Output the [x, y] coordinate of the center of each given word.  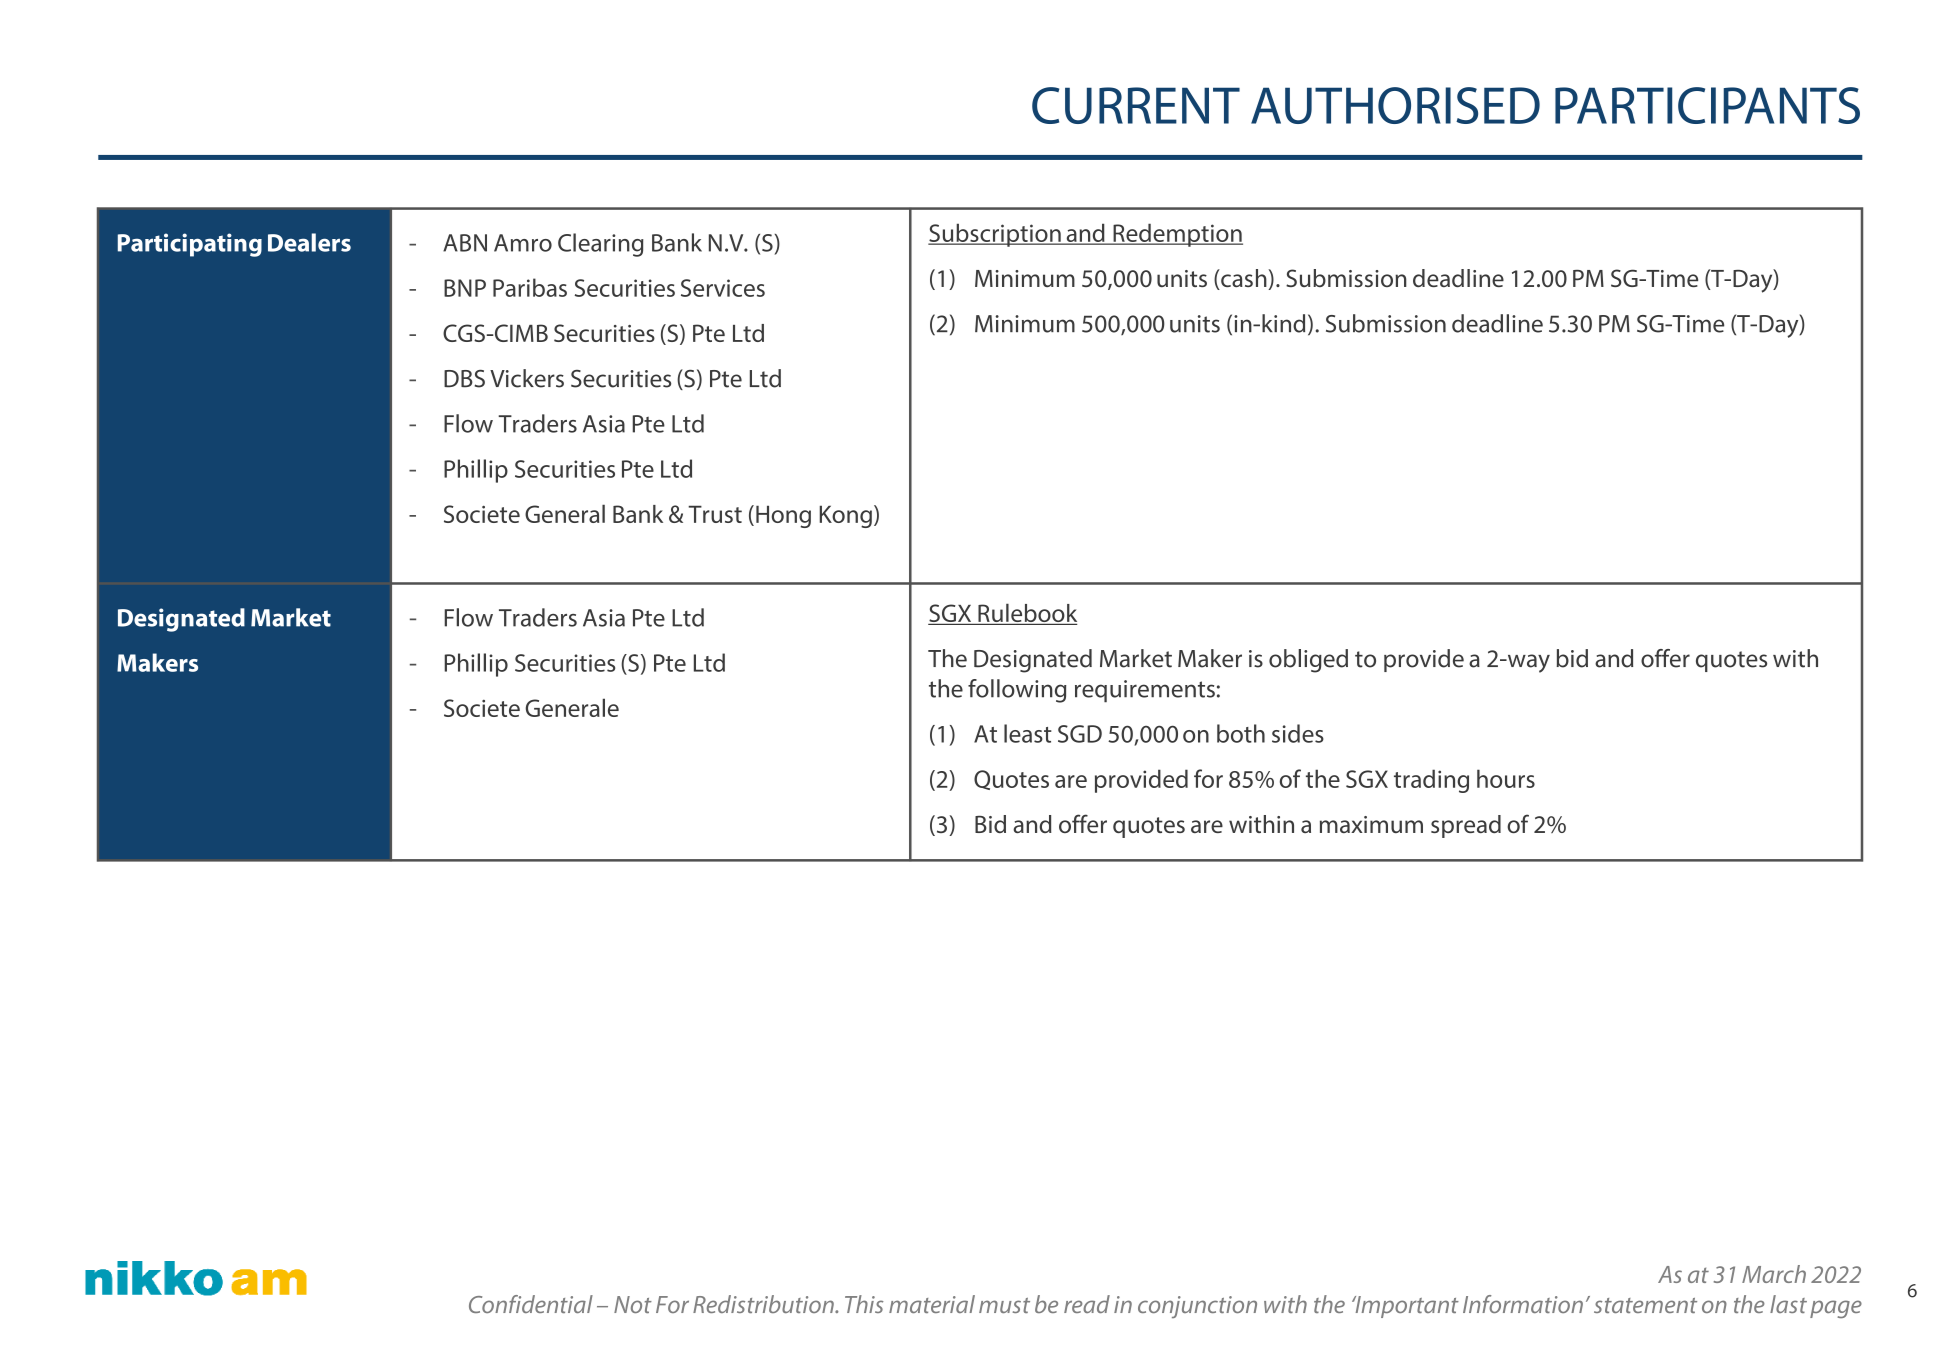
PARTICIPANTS [1707, 105]
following [1017, 691]
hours [1506, 778]
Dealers [309, 242]
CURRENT [1136, 105]
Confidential [531, 1304]
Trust [715, 514]
